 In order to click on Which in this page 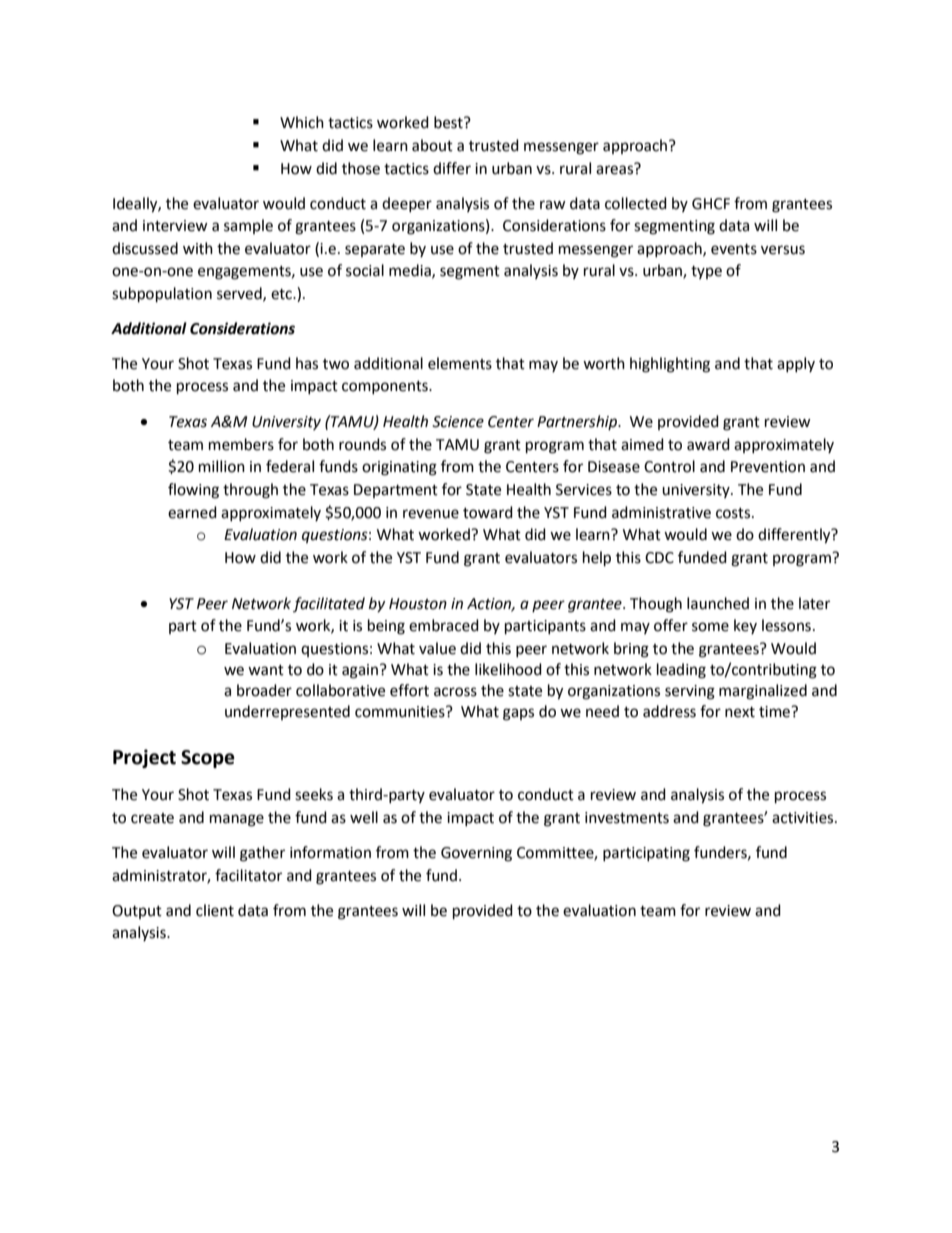, I will do `click(302, 122)`.
